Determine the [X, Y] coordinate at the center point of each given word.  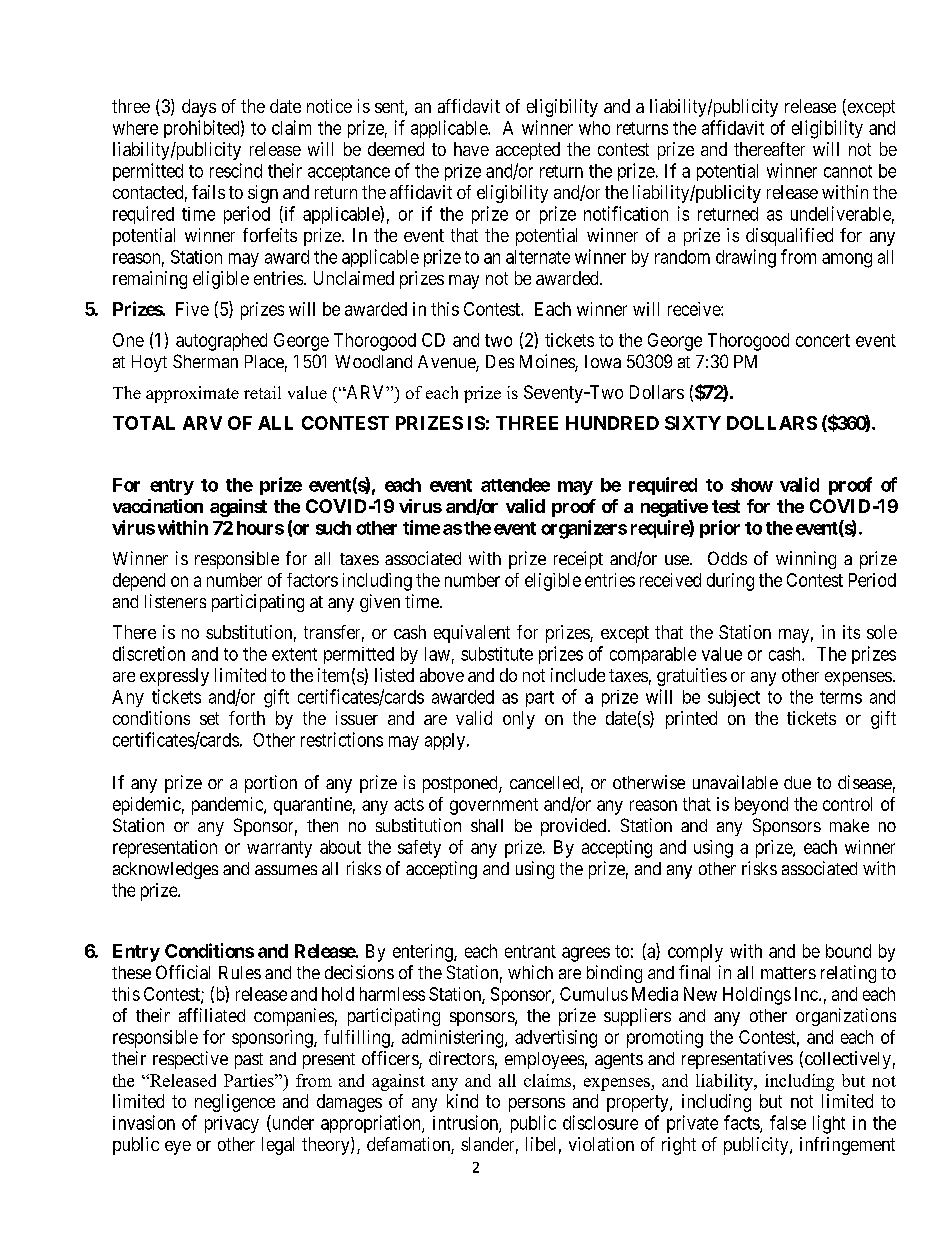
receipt [578, 560]
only [519, 720]
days [199, 108]
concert [823, 340]
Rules [240, 972]
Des [500, 361]
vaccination [158, 506]
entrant [530, 951]
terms [841, 697]
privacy [232, 1124]
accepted [528, 151]
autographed [221, 342]
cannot [848, 171]
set [209, 718]
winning [806, 560]
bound [848, 951]
